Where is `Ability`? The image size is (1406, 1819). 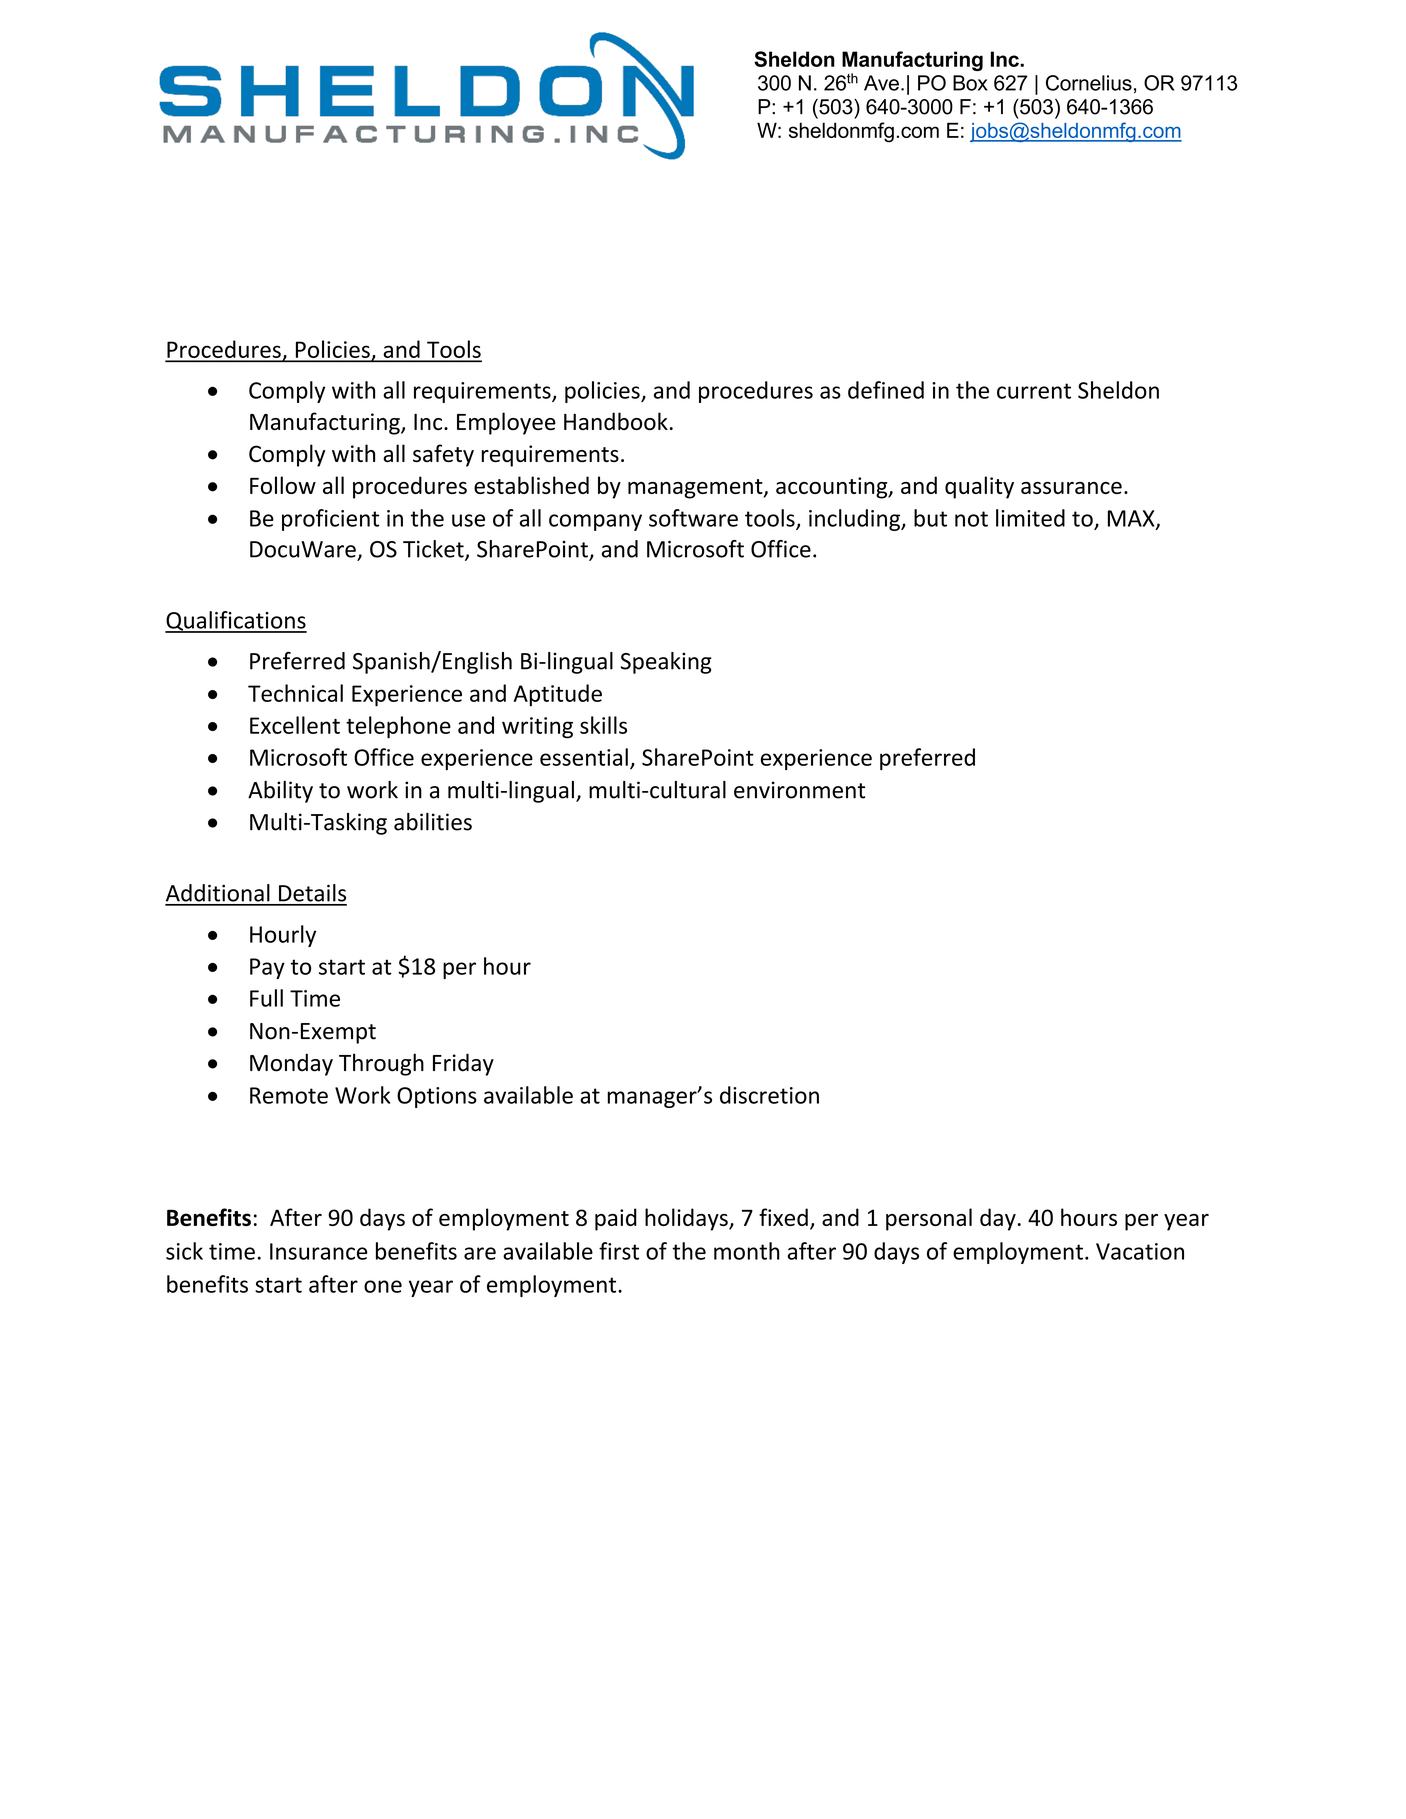 Ability is located at coordinates (280, 792).
